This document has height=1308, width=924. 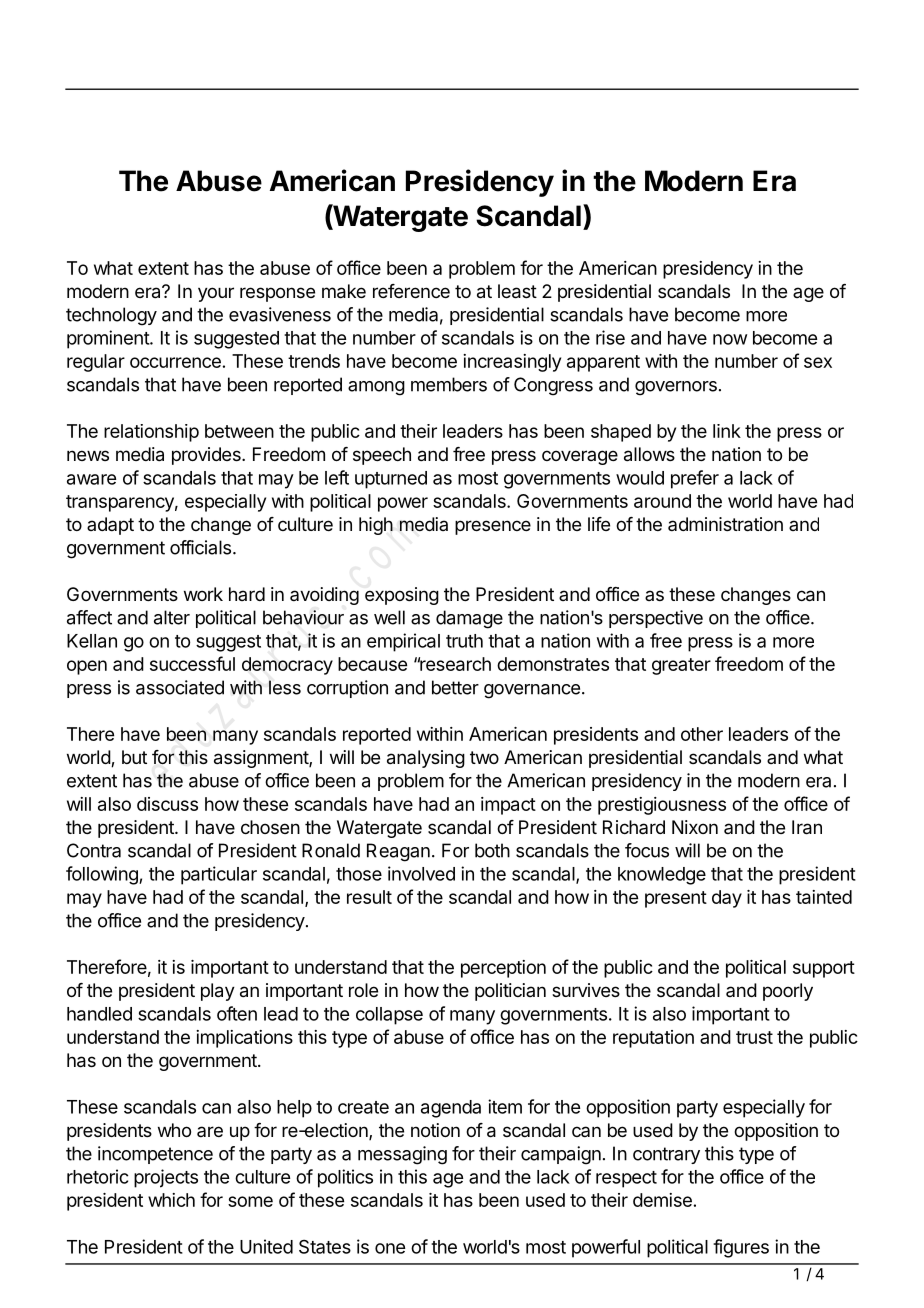 I want to click on your, so click(x=216, y=294).
